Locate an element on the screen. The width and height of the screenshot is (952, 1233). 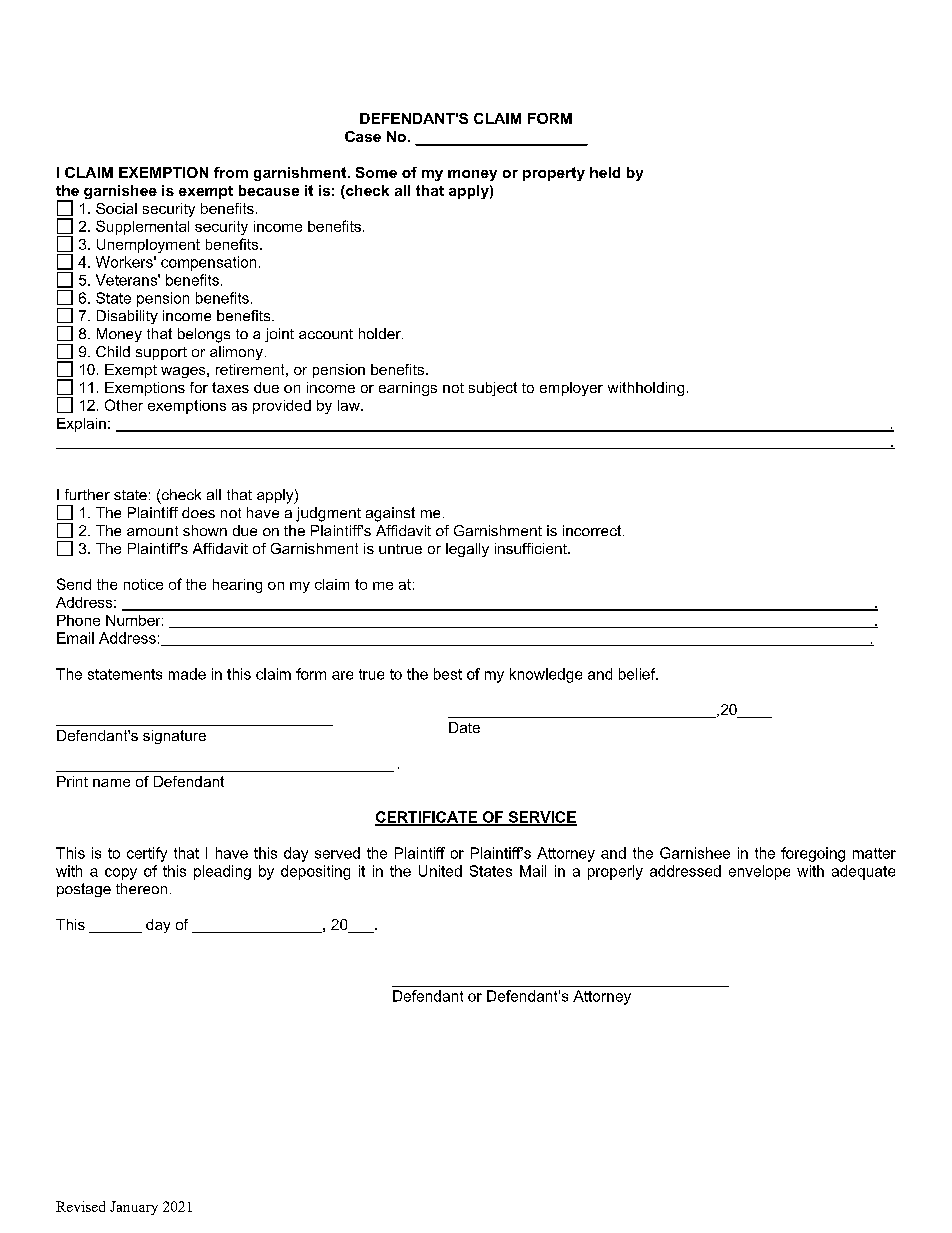
best is located at coordinates (448, 674).
